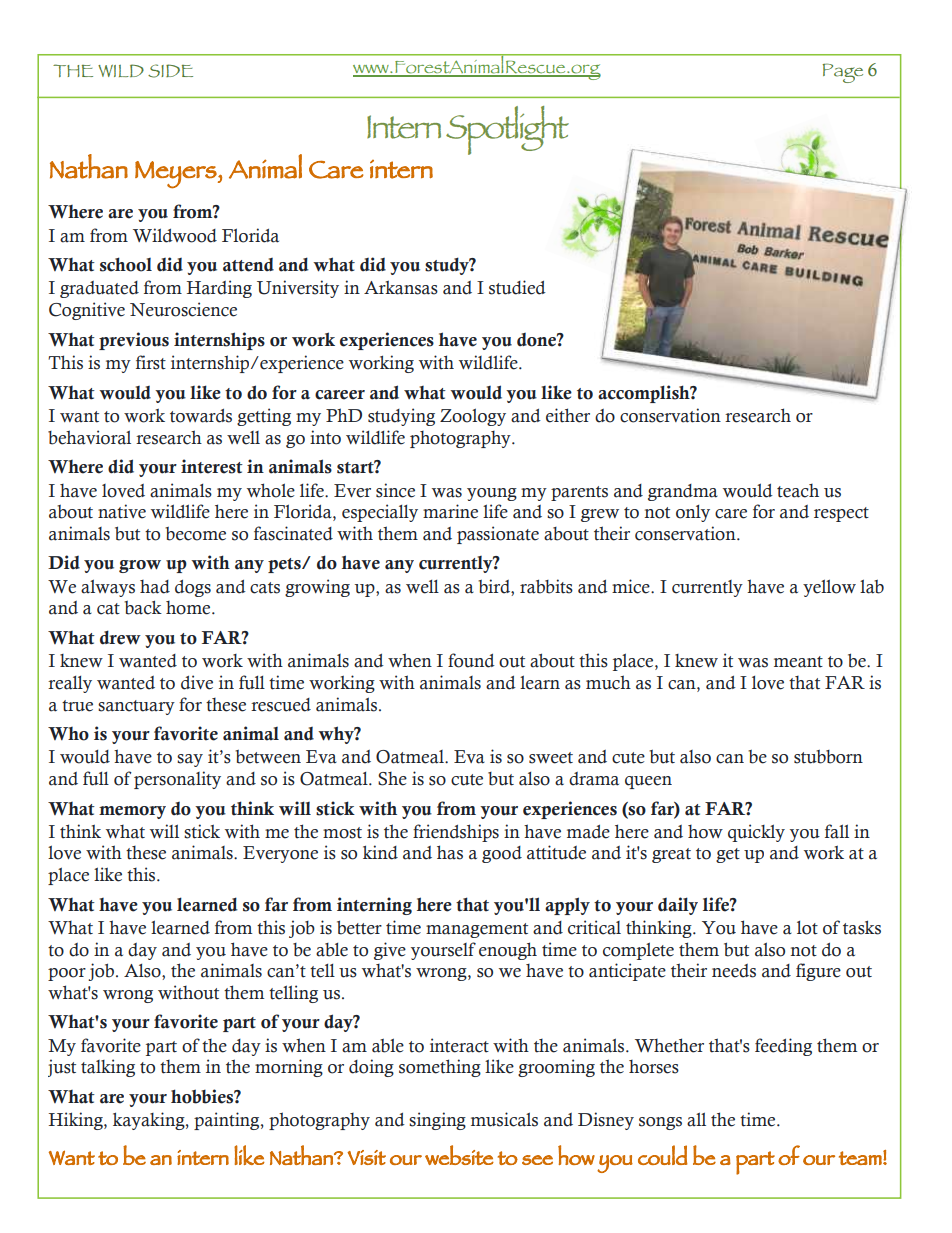 The height and width of the screenshot is (1233, 952). What do you see at coordinates (798, 491) in the screenshot?
I see `teach` at bounding box center [798, 491].
